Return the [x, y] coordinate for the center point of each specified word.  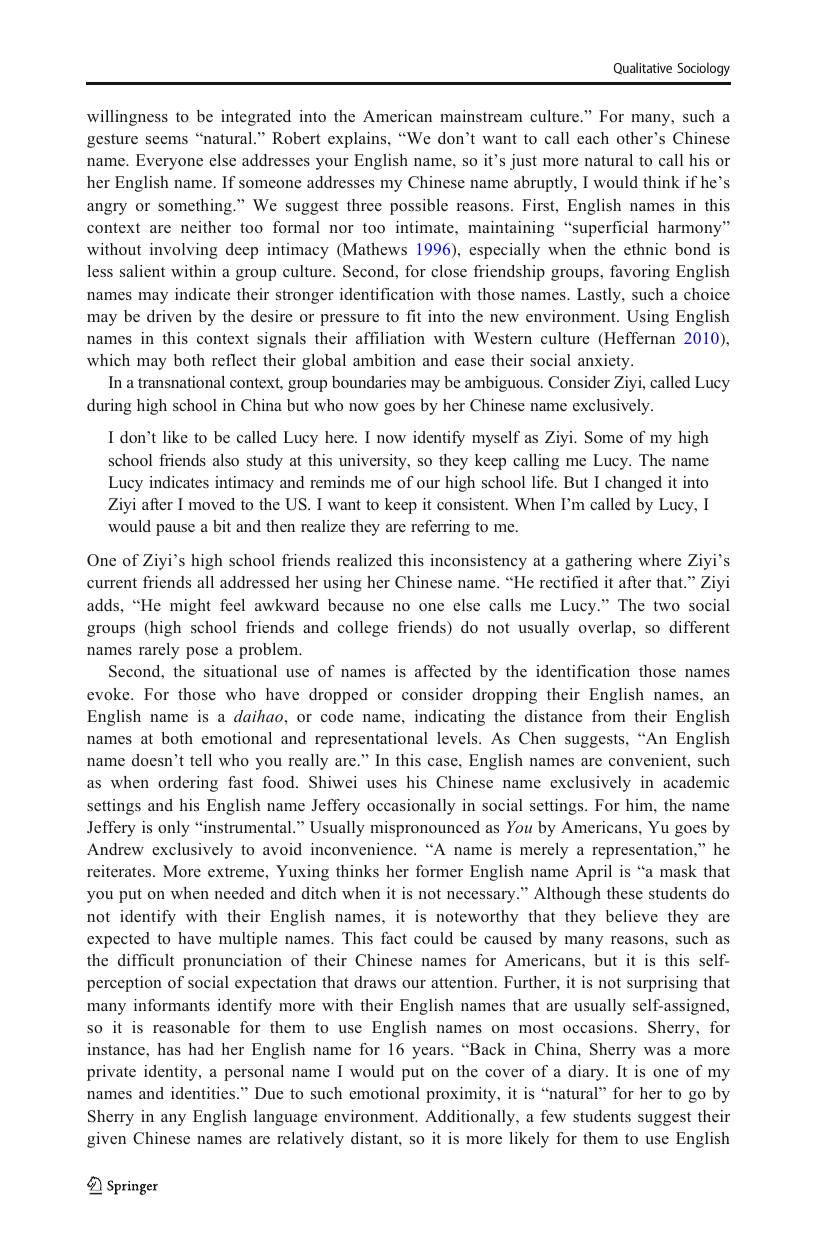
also [226, 460]
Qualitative [643, 68]
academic [696, 782]
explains [358, 140]
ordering [188, 784]
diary [587, 1073]
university [374, 462]
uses [382, 784]
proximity [462, 1095]
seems [167, 140]
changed [633, 484]
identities [204, 1093]
